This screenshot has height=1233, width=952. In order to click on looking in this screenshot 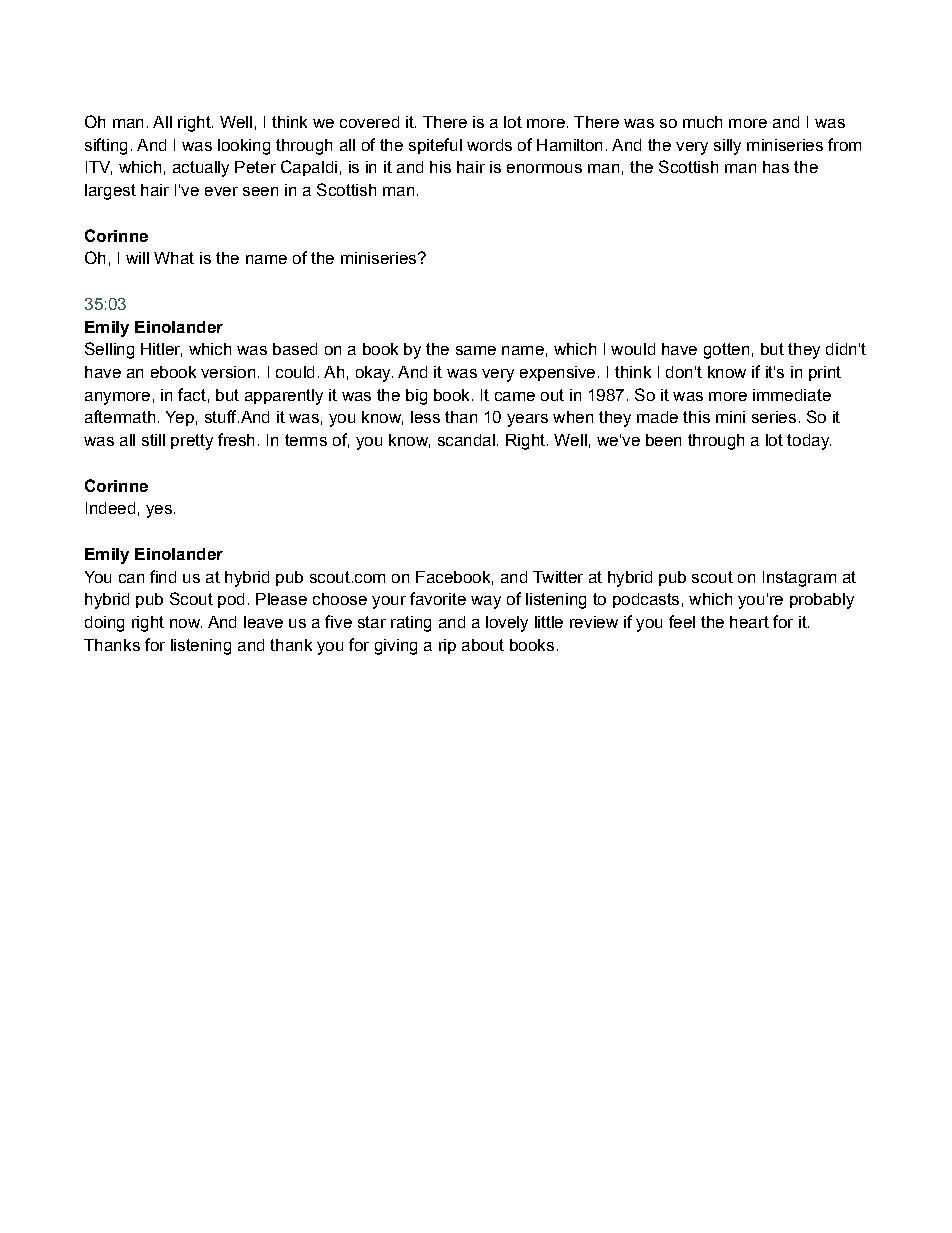, I will do `click(244, 147)`.
